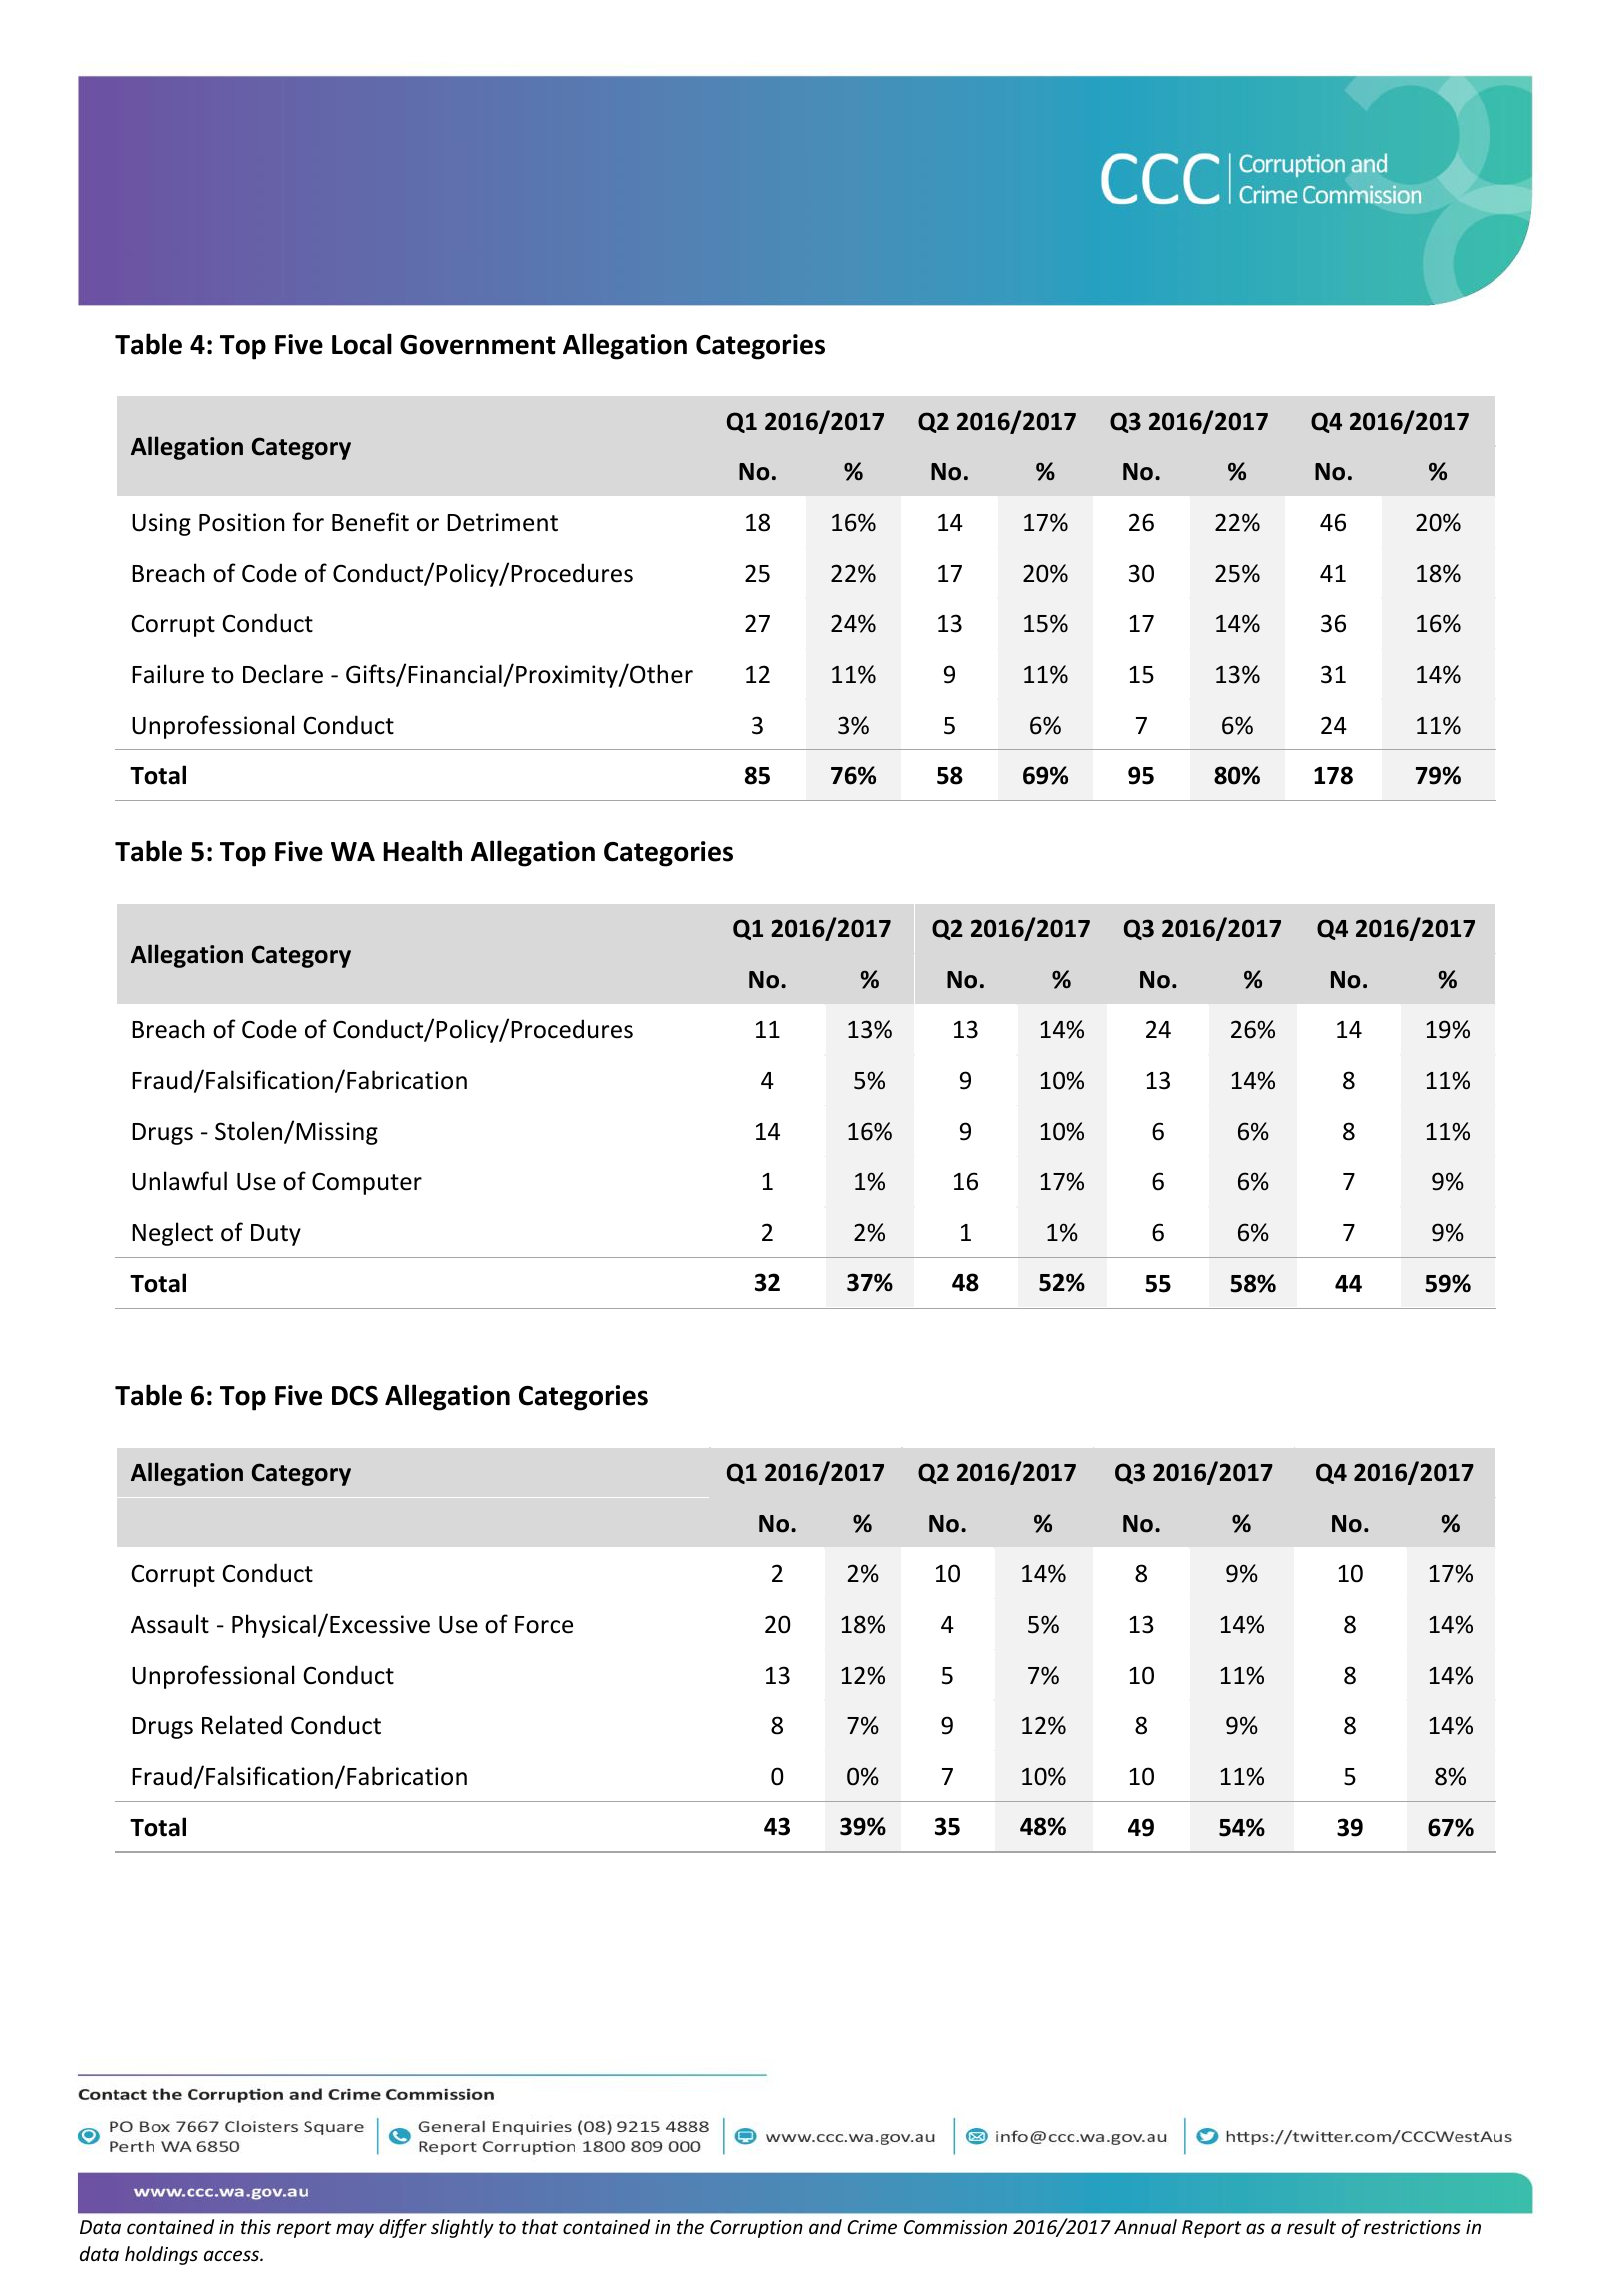 This document has height=2278, width=1610. What do you see at coordinates (355, 2230) in the document?
I see `may` at bounding box center [355, 2230].
